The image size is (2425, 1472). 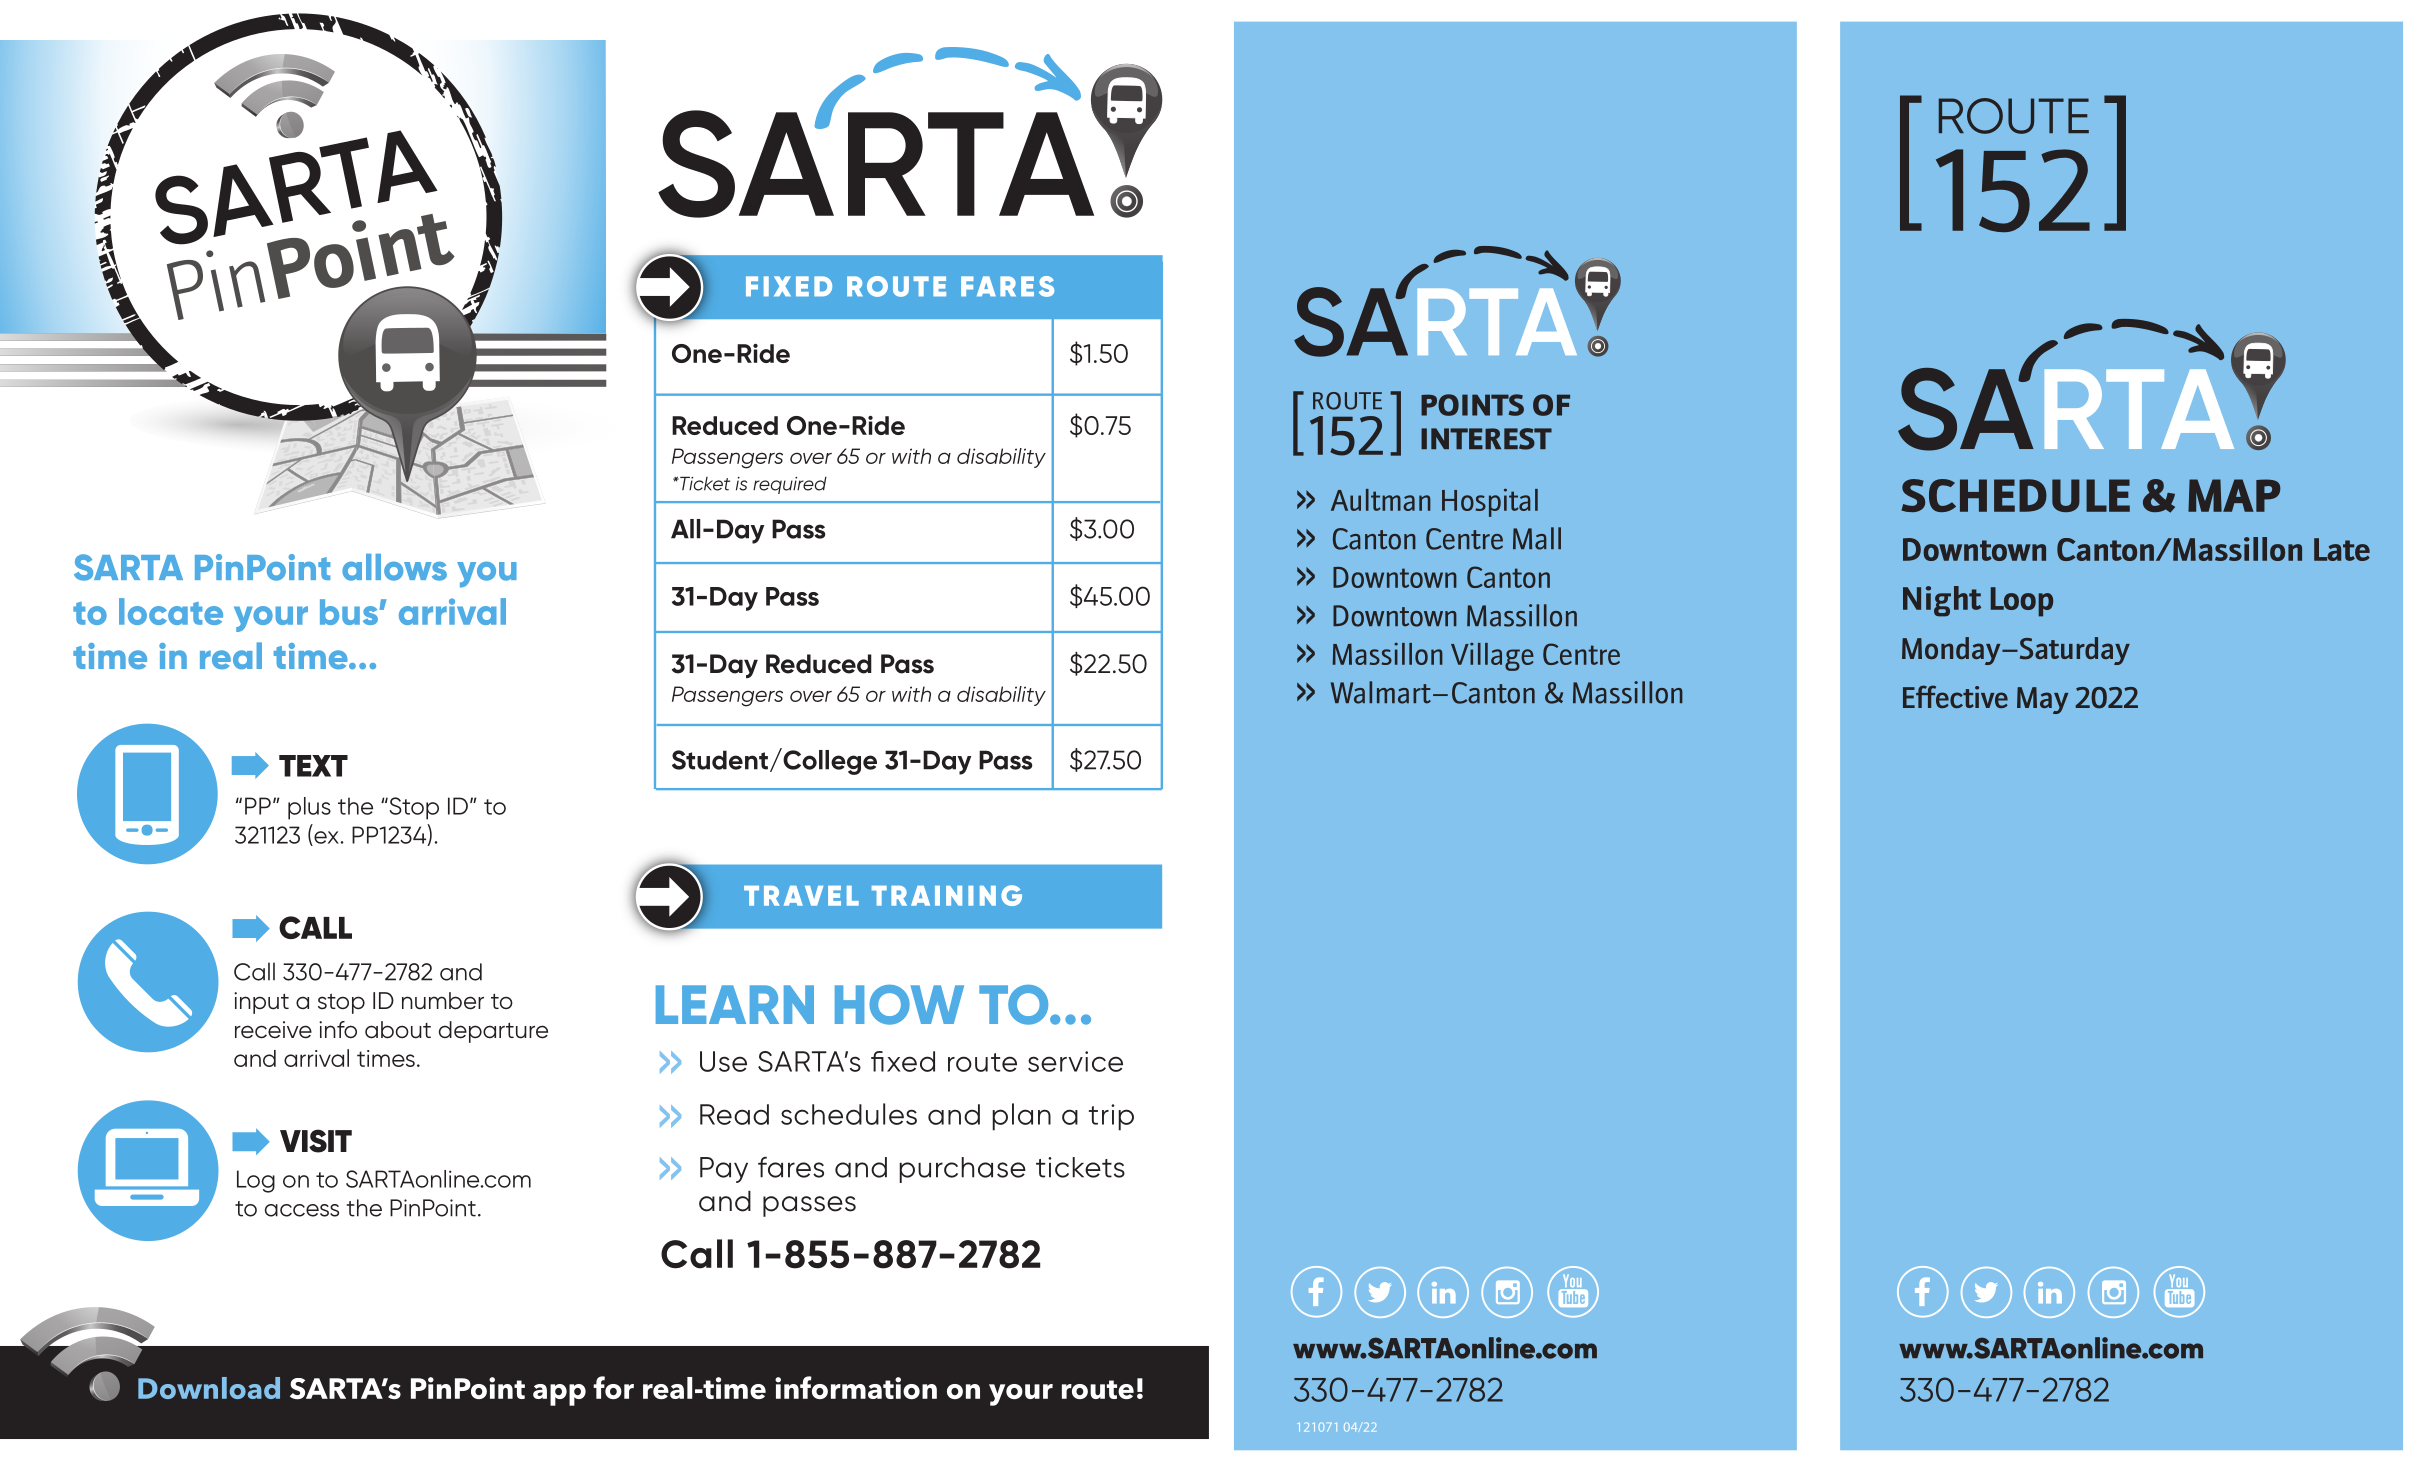 What do you see at coordinates (790, 485) in the image?
I see `required` at bounding box center [790, 485].
